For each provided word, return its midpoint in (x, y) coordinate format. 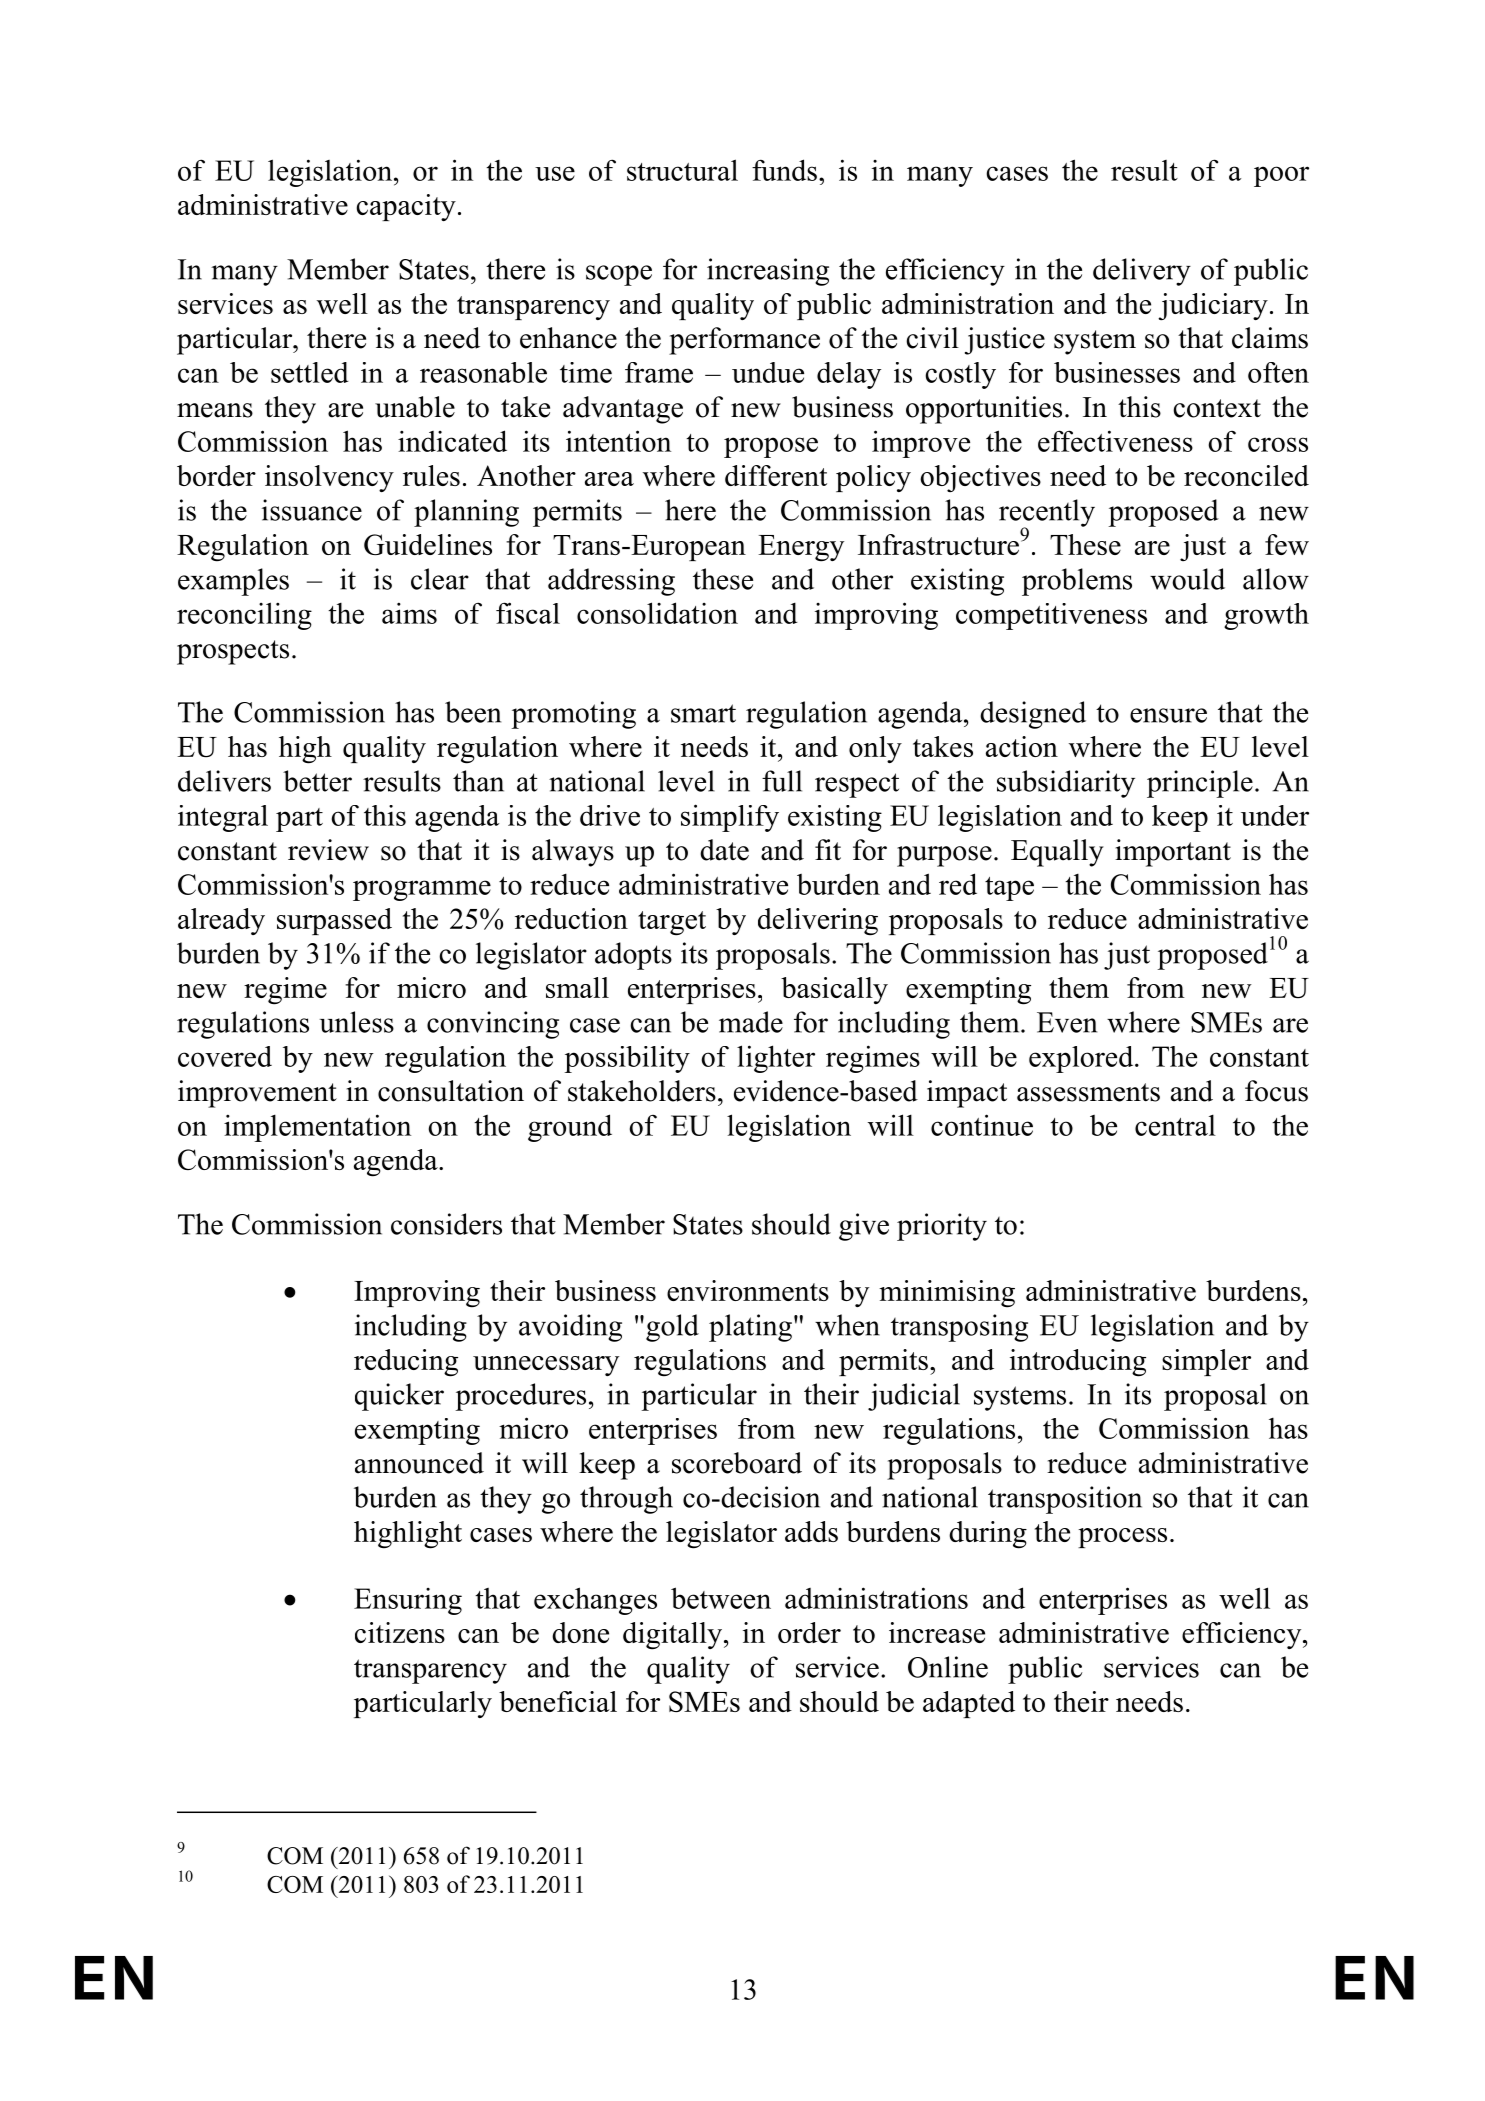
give (864, 1227)
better (317, 781)
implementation (317, 1128)
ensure (1168, 715)
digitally (672, 1636)
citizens (400, 1632)
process (1122, 1538)
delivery (1142, 272)
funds (784, 170)
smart (703, 713)
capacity (406, 207)
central (1175, 1125)
